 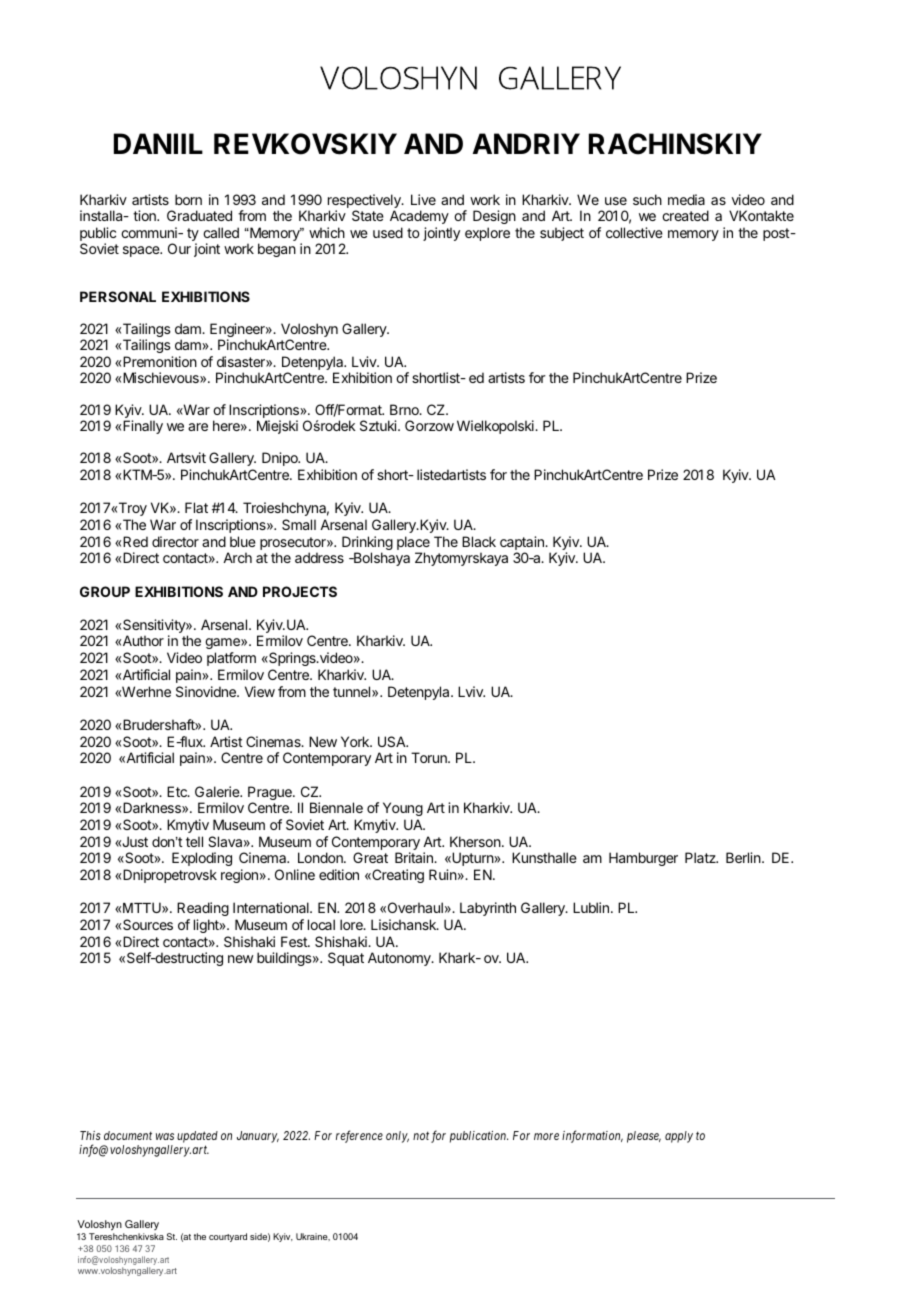 I want to click on Live, so click(x=423, y=199).
